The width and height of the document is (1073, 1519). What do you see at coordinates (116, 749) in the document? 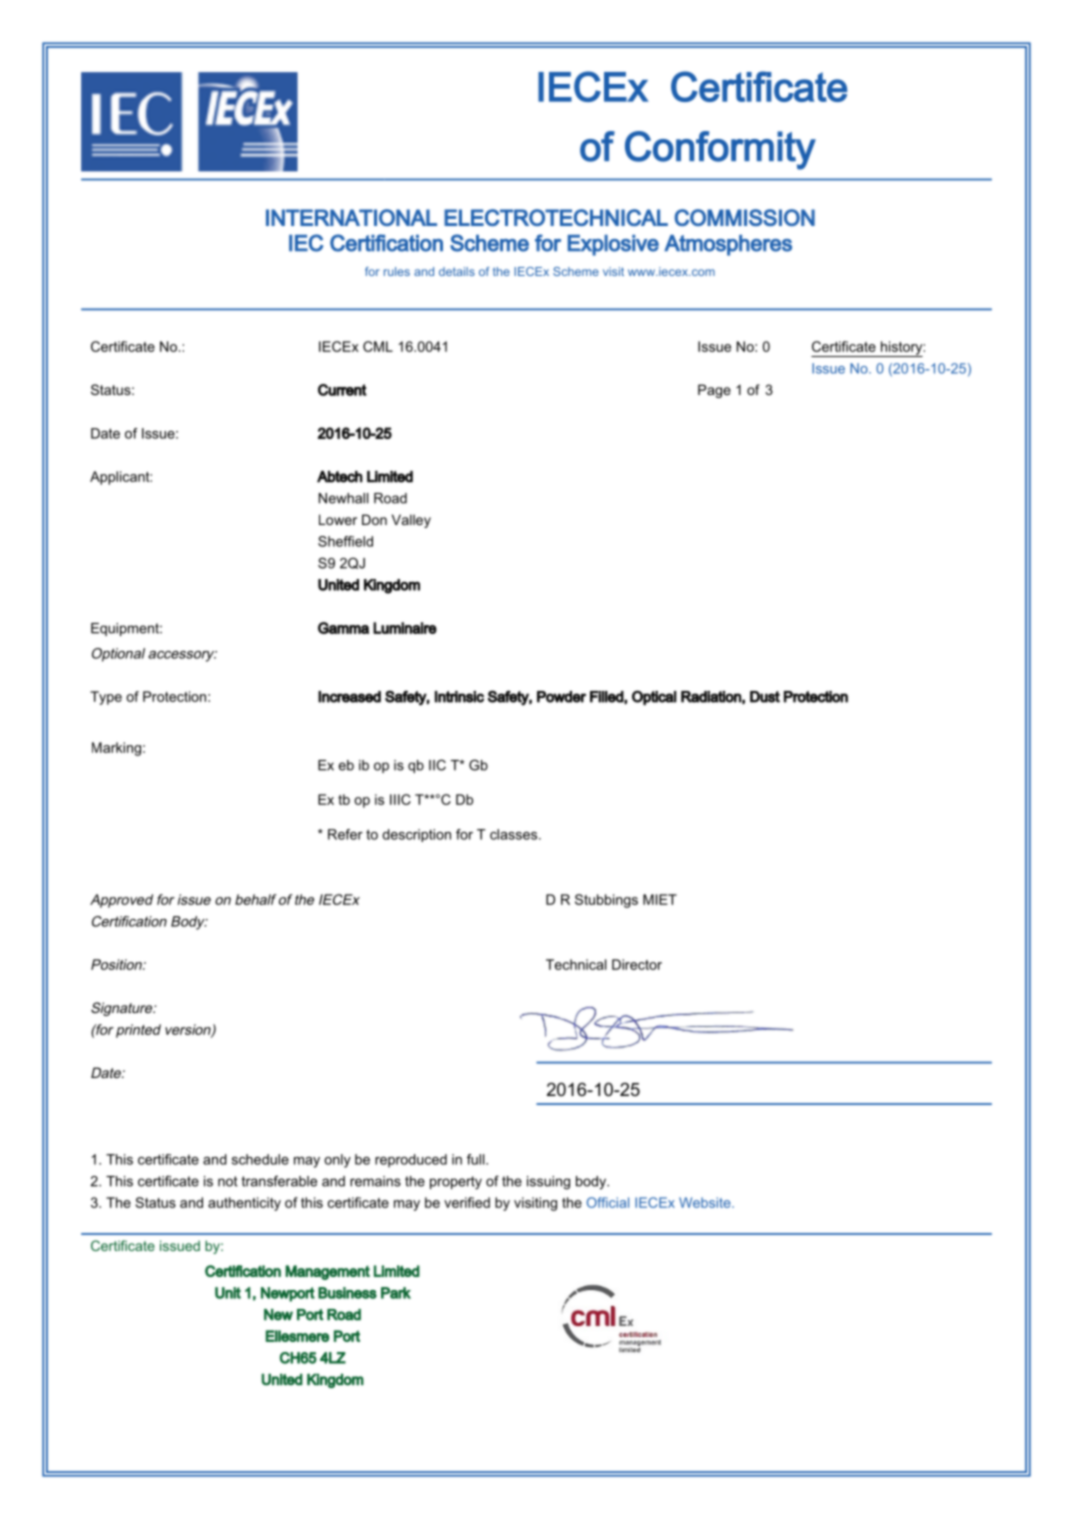
I see `Marking` at bounding box center [116, 749].
